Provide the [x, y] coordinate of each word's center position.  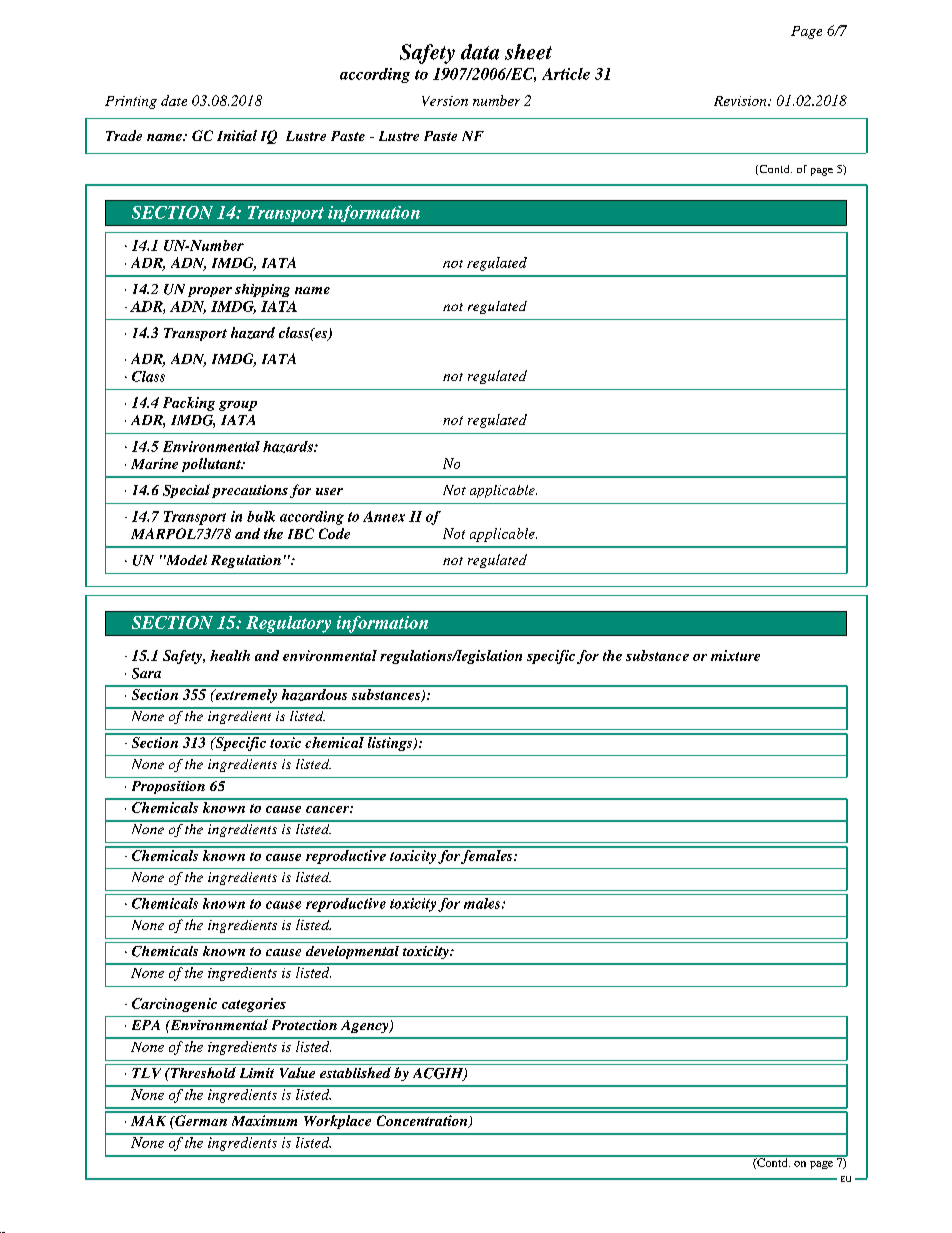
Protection [304, 1025]
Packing [189, 404]
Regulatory [288, 624]
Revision [741, 101]
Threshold [202, 1072]
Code [334, 533]
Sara [146, 673]
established [355, 1072]
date [174, 100]
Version [445, 101]
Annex [384, 516]
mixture [735, 655]
